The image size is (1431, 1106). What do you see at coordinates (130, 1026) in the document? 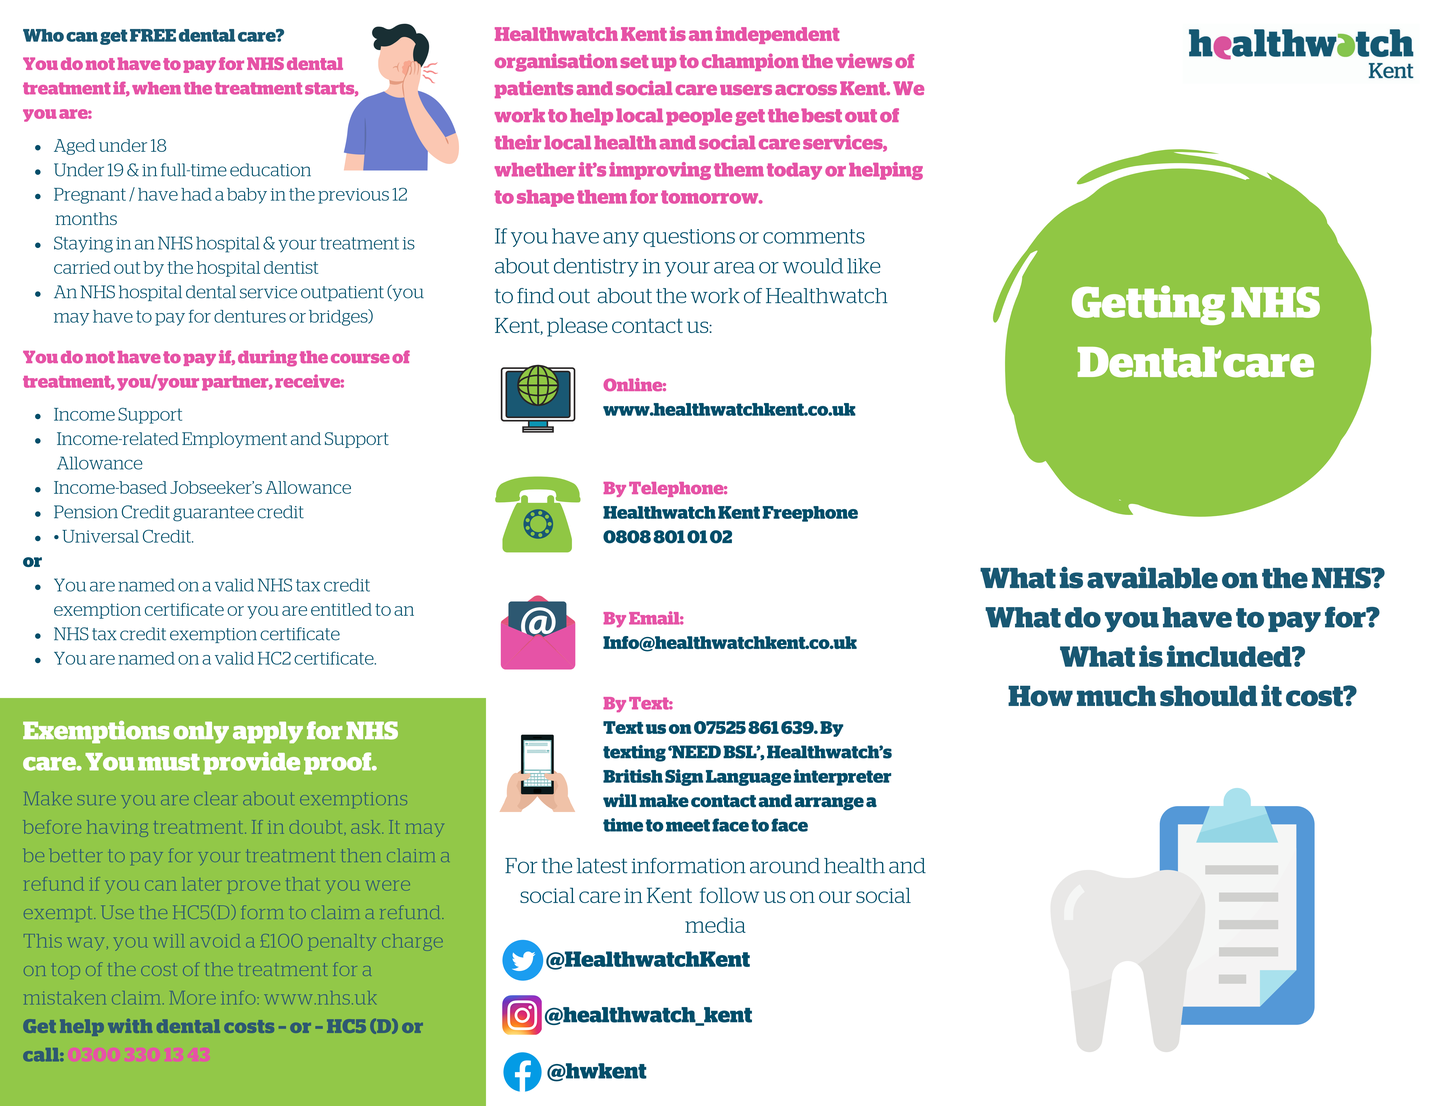
I see `with` at bounding box center [130, 1026].
